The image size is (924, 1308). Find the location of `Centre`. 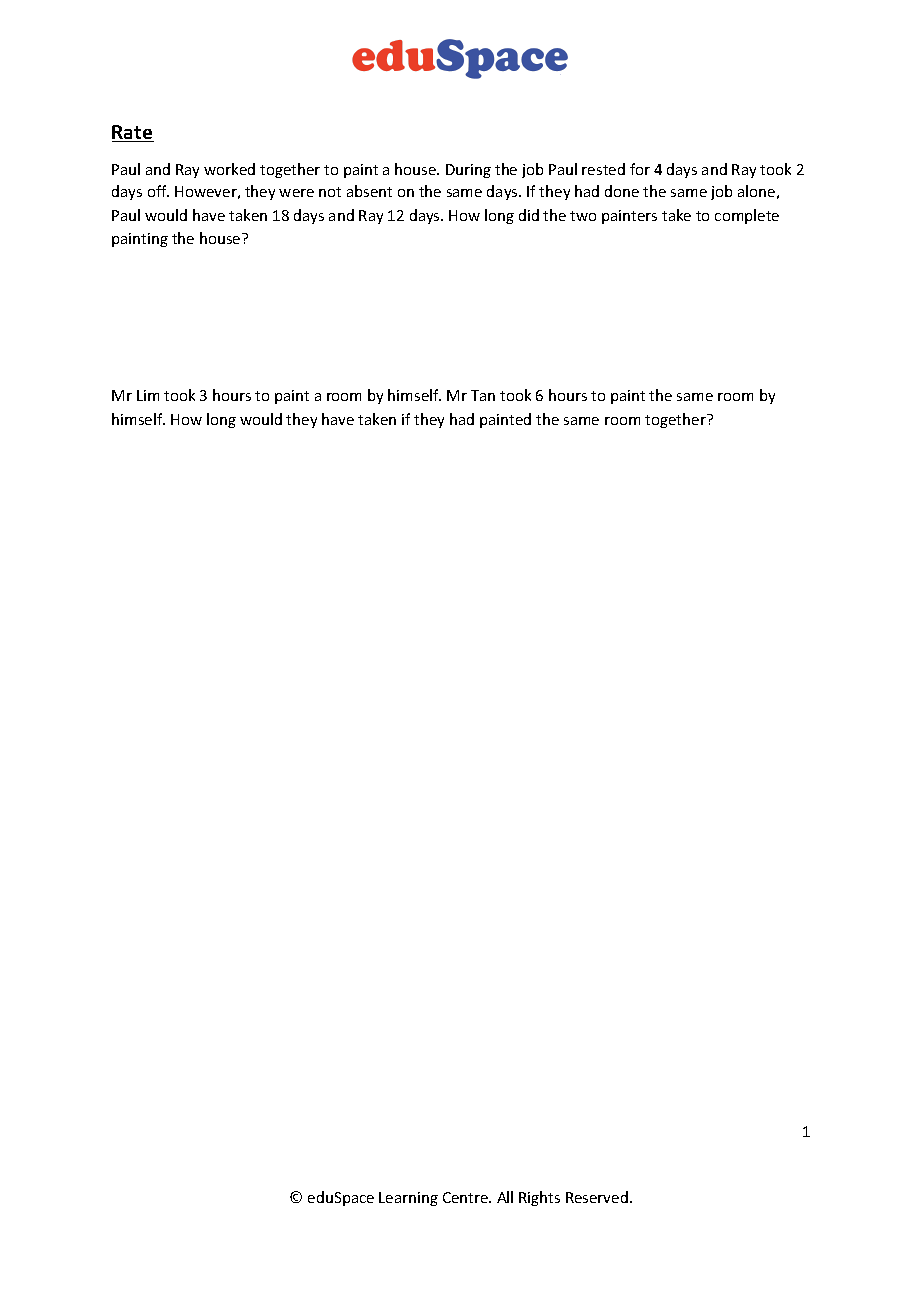

Centre is located at coordinates (467, 1197).
